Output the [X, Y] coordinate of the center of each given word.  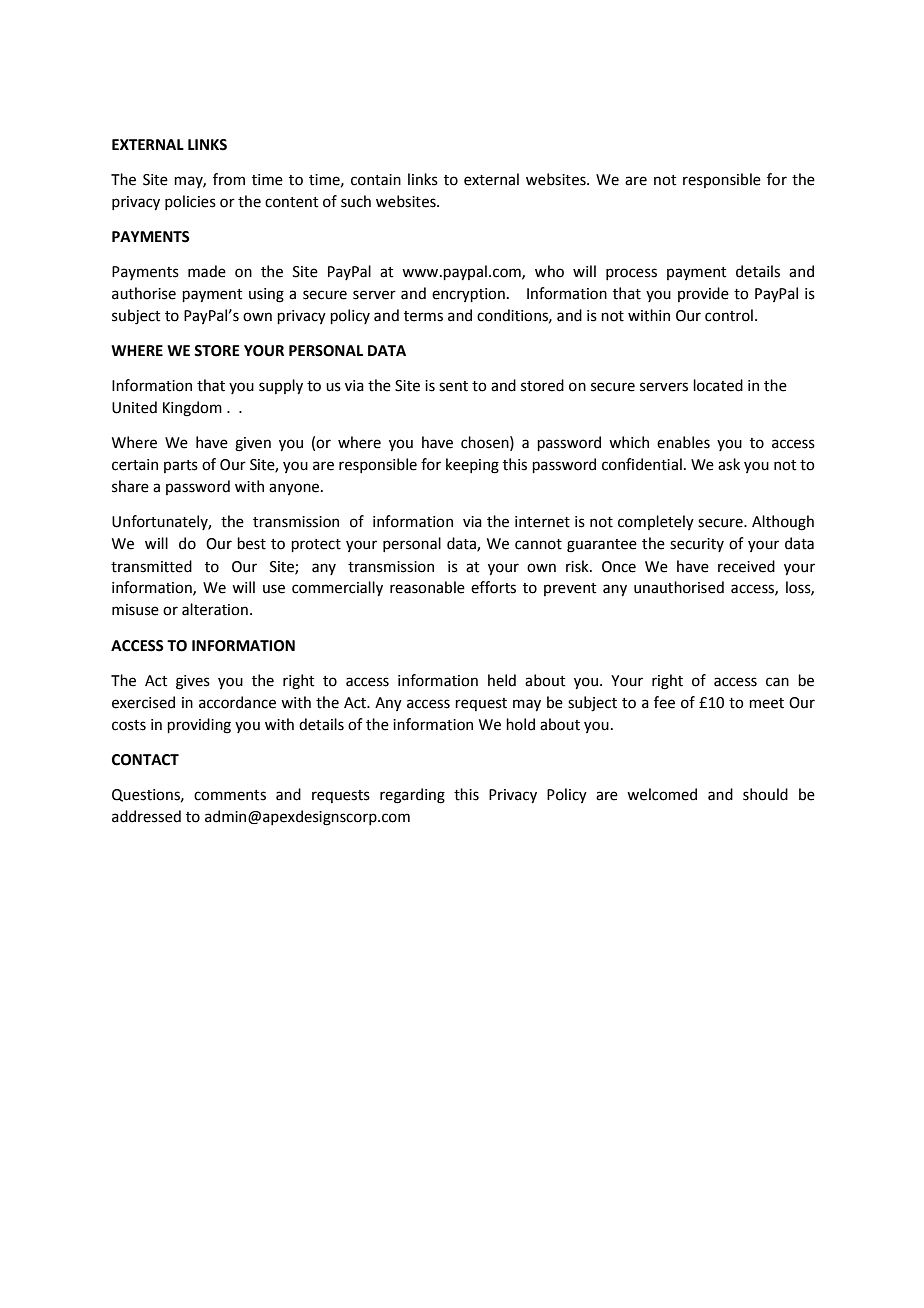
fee [664, 702]
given [253, 444]
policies [190, 202]
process [631, 274]
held [502, 680]
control [729, 315]
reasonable [427, 587]
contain [376, 180]
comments [230, 795]
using [266, 295]
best [251, 543]
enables [683, 442]
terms [423, 316]
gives [193, 682]
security [697, 545]
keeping [472, 466]
